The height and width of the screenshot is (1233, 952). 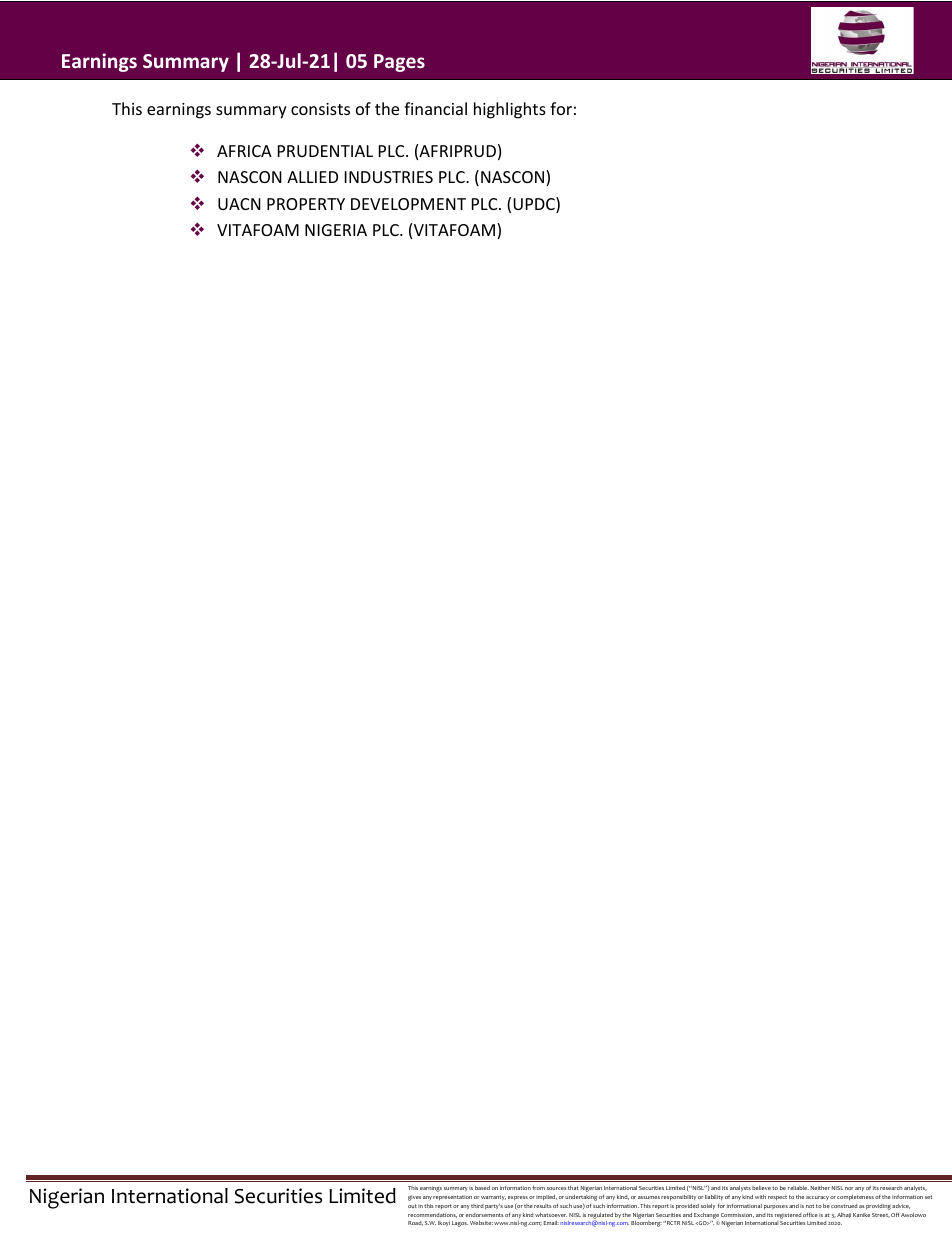 I want to click on INDUSTRIES, so click(x=389, y=177).
